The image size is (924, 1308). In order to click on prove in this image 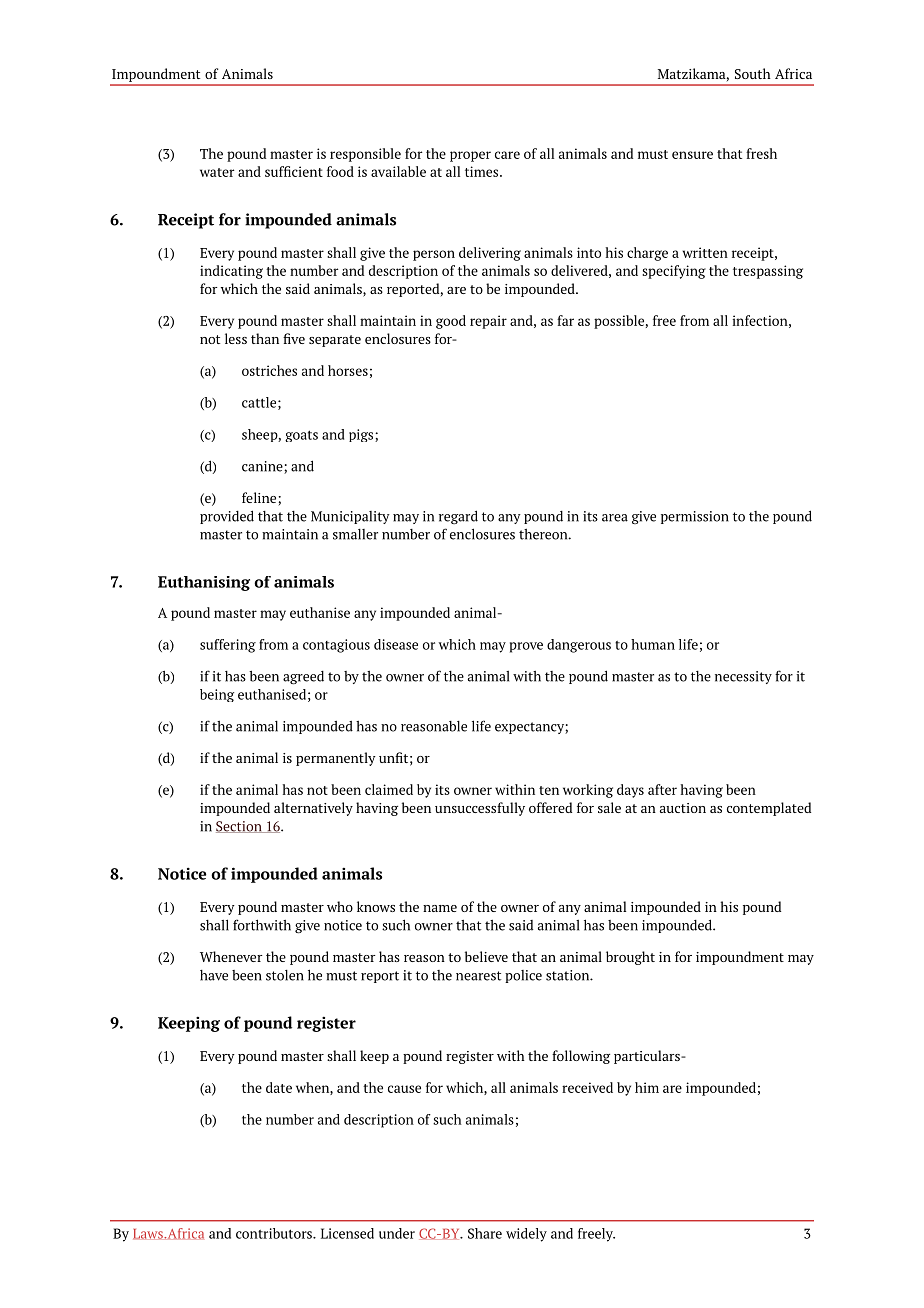, I will do `click(526, 647)`.
